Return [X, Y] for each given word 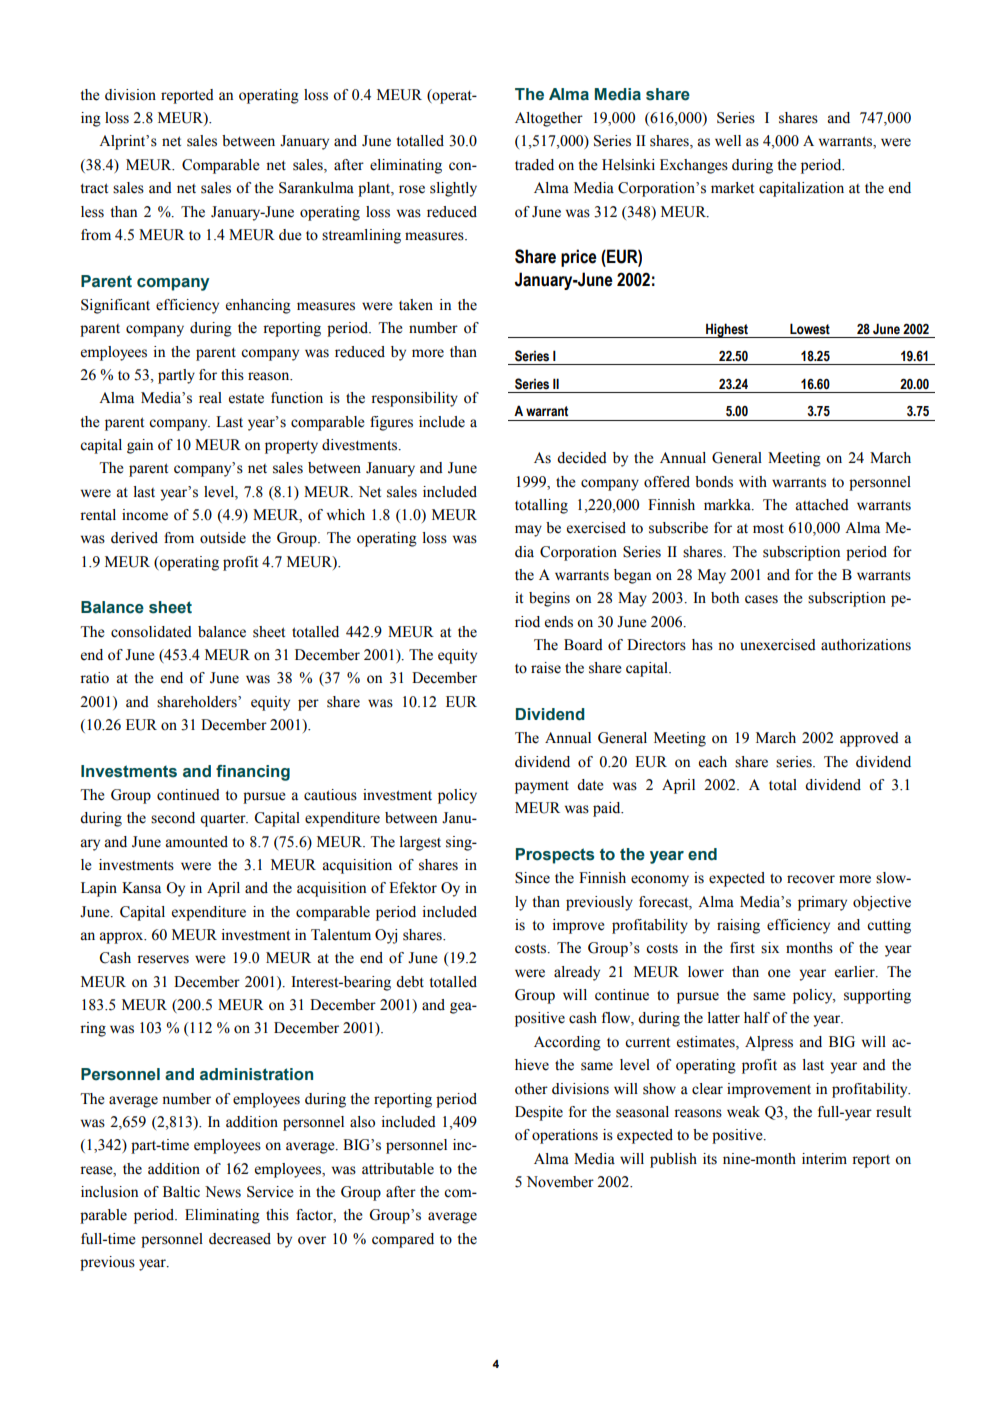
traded [534, 165]
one [779, 973]
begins [549, 599]
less [92, 212]
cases [761, 599]
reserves [163, 959]
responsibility [414, 399]
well [728, 141]
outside [223, 538]
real [210, 398]
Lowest [810, 329]
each [713, 762]
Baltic [181, 1192]
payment [542, 787]
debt [410, 982]
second [173, 818]
